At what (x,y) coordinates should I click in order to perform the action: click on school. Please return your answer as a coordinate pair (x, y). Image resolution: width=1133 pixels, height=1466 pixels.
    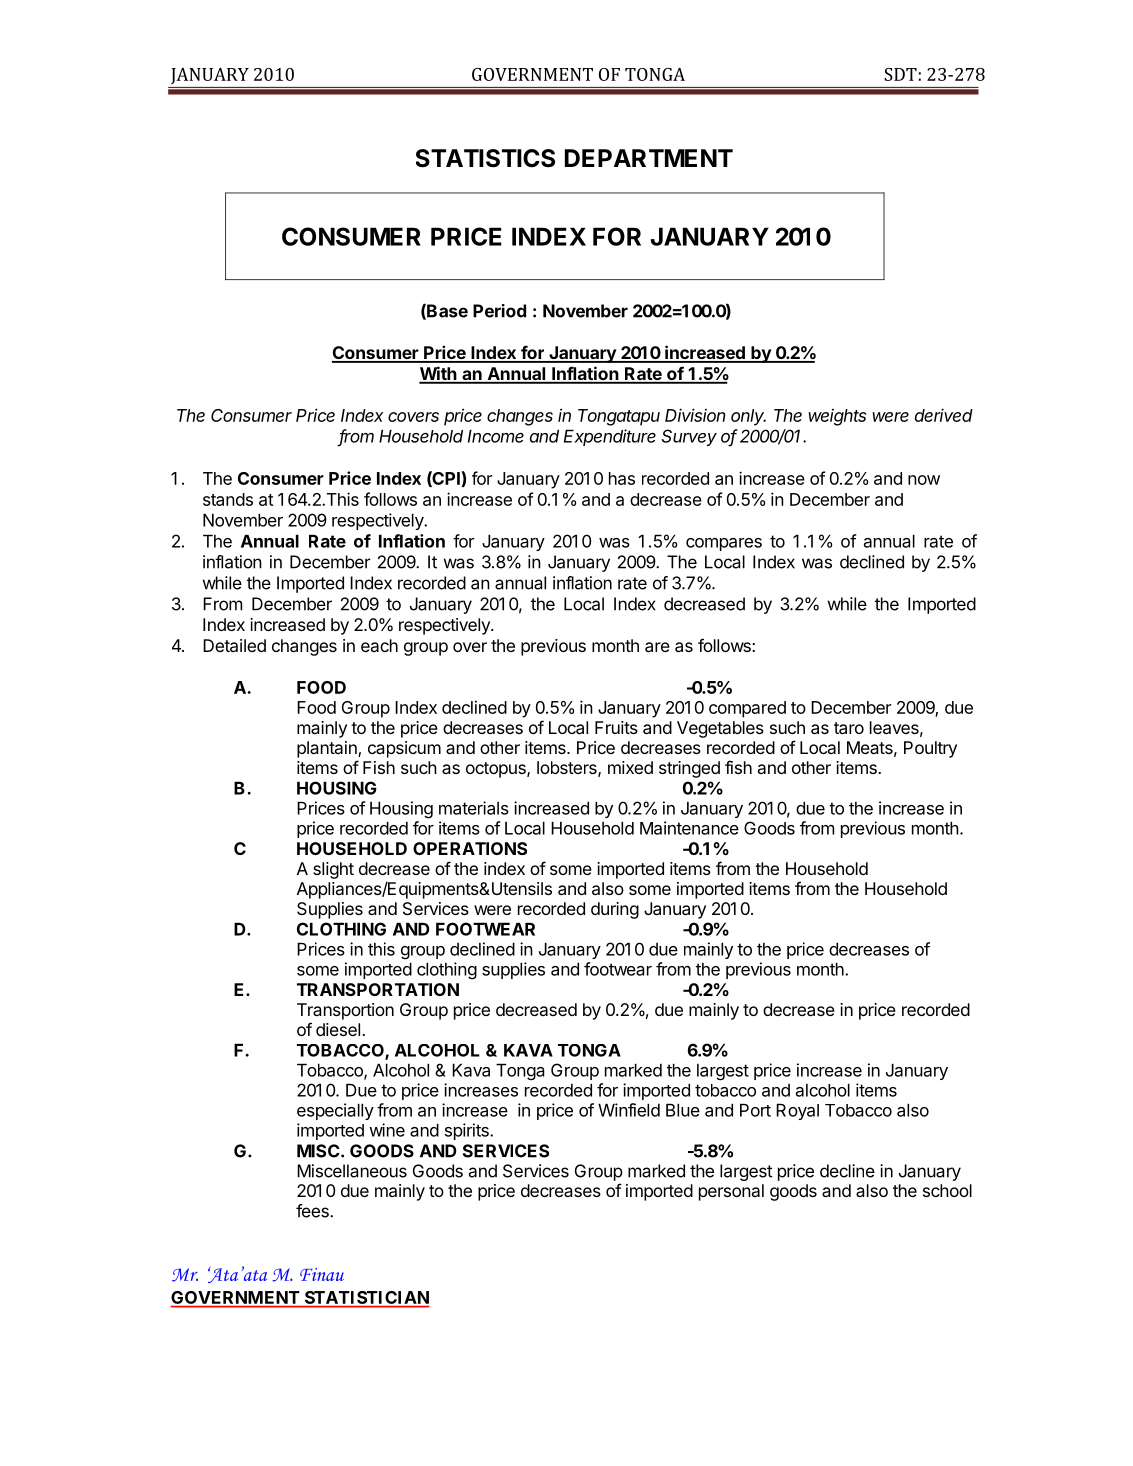
    Looking at the image, I should click on (947, 1190).
